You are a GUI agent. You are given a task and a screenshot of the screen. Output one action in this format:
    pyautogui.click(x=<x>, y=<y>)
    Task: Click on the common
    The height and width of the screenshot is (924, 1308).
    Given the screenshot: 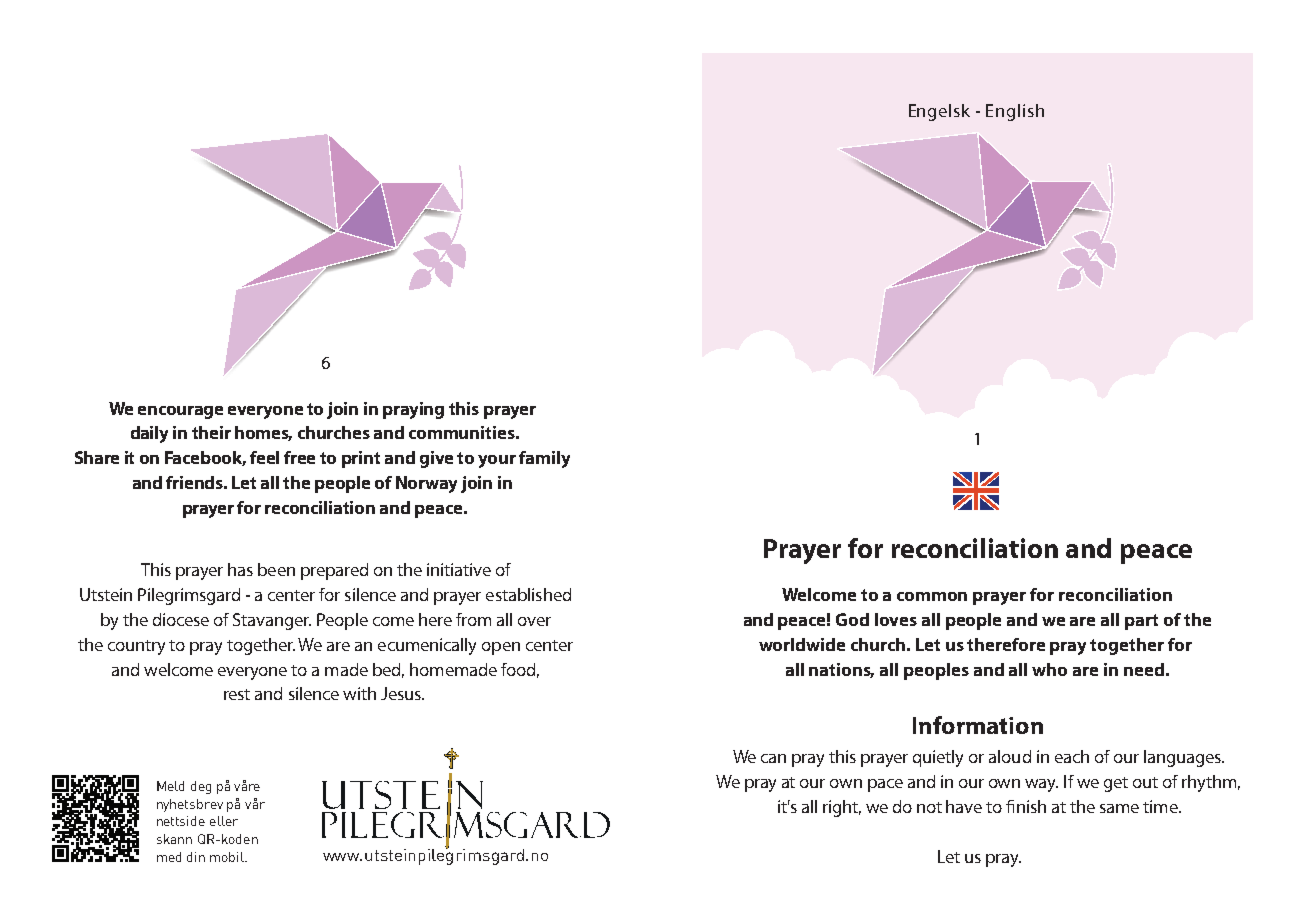 What is the action you would take?
    pyautogui.click(x=932, y=596)
